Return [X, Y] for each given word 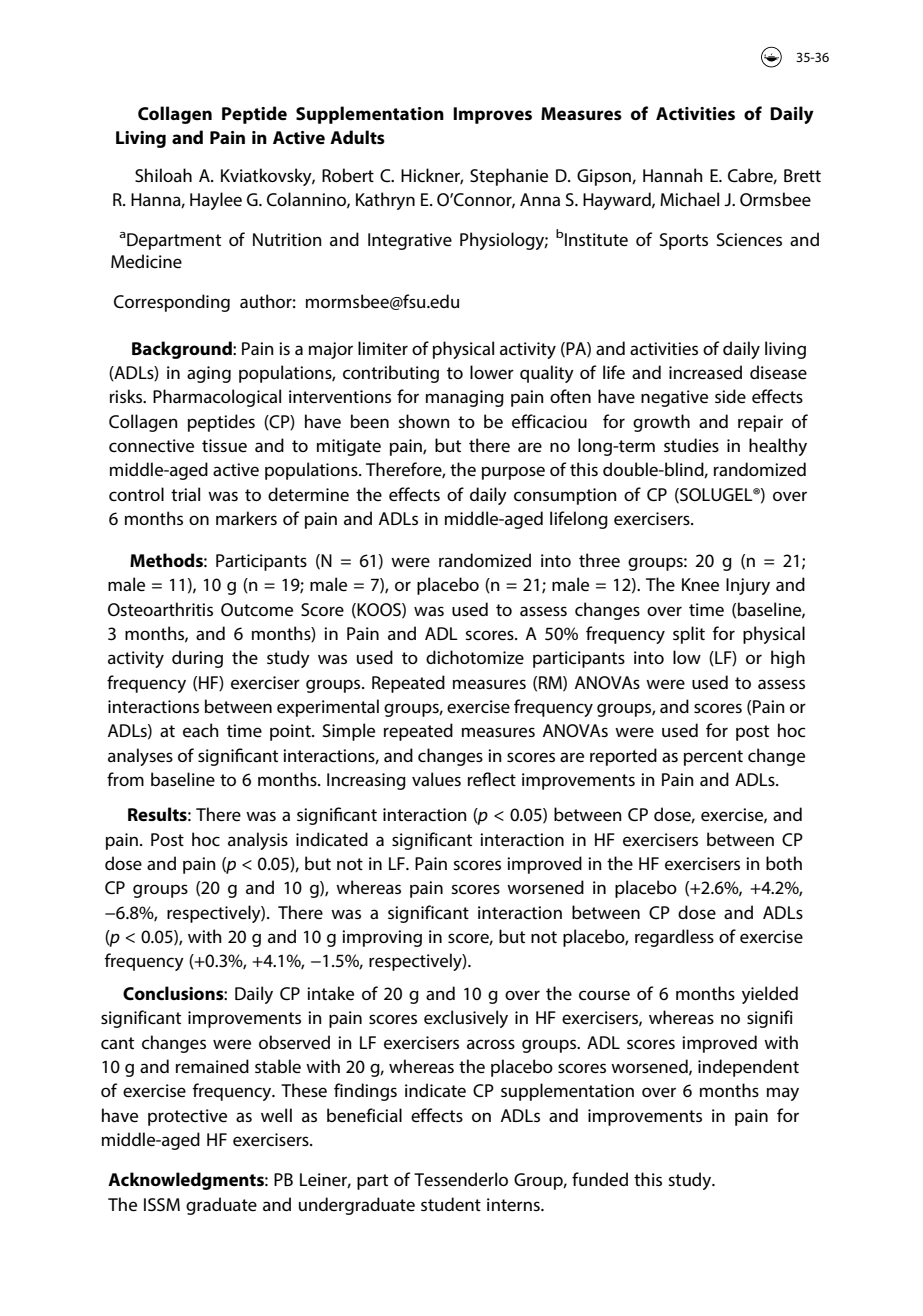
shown [424, 421]
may [783, 1094]
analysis [258, 841]
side [730, 396]
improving [382, 938]
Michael [689, 199]
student [451, 1204]
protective [187, 1117]
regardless [674, 938]
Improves [492, 115]
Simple [349, 732]
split [689, 635]
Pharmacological [217, 398]
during [197, 659]
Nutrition [287, 239]
